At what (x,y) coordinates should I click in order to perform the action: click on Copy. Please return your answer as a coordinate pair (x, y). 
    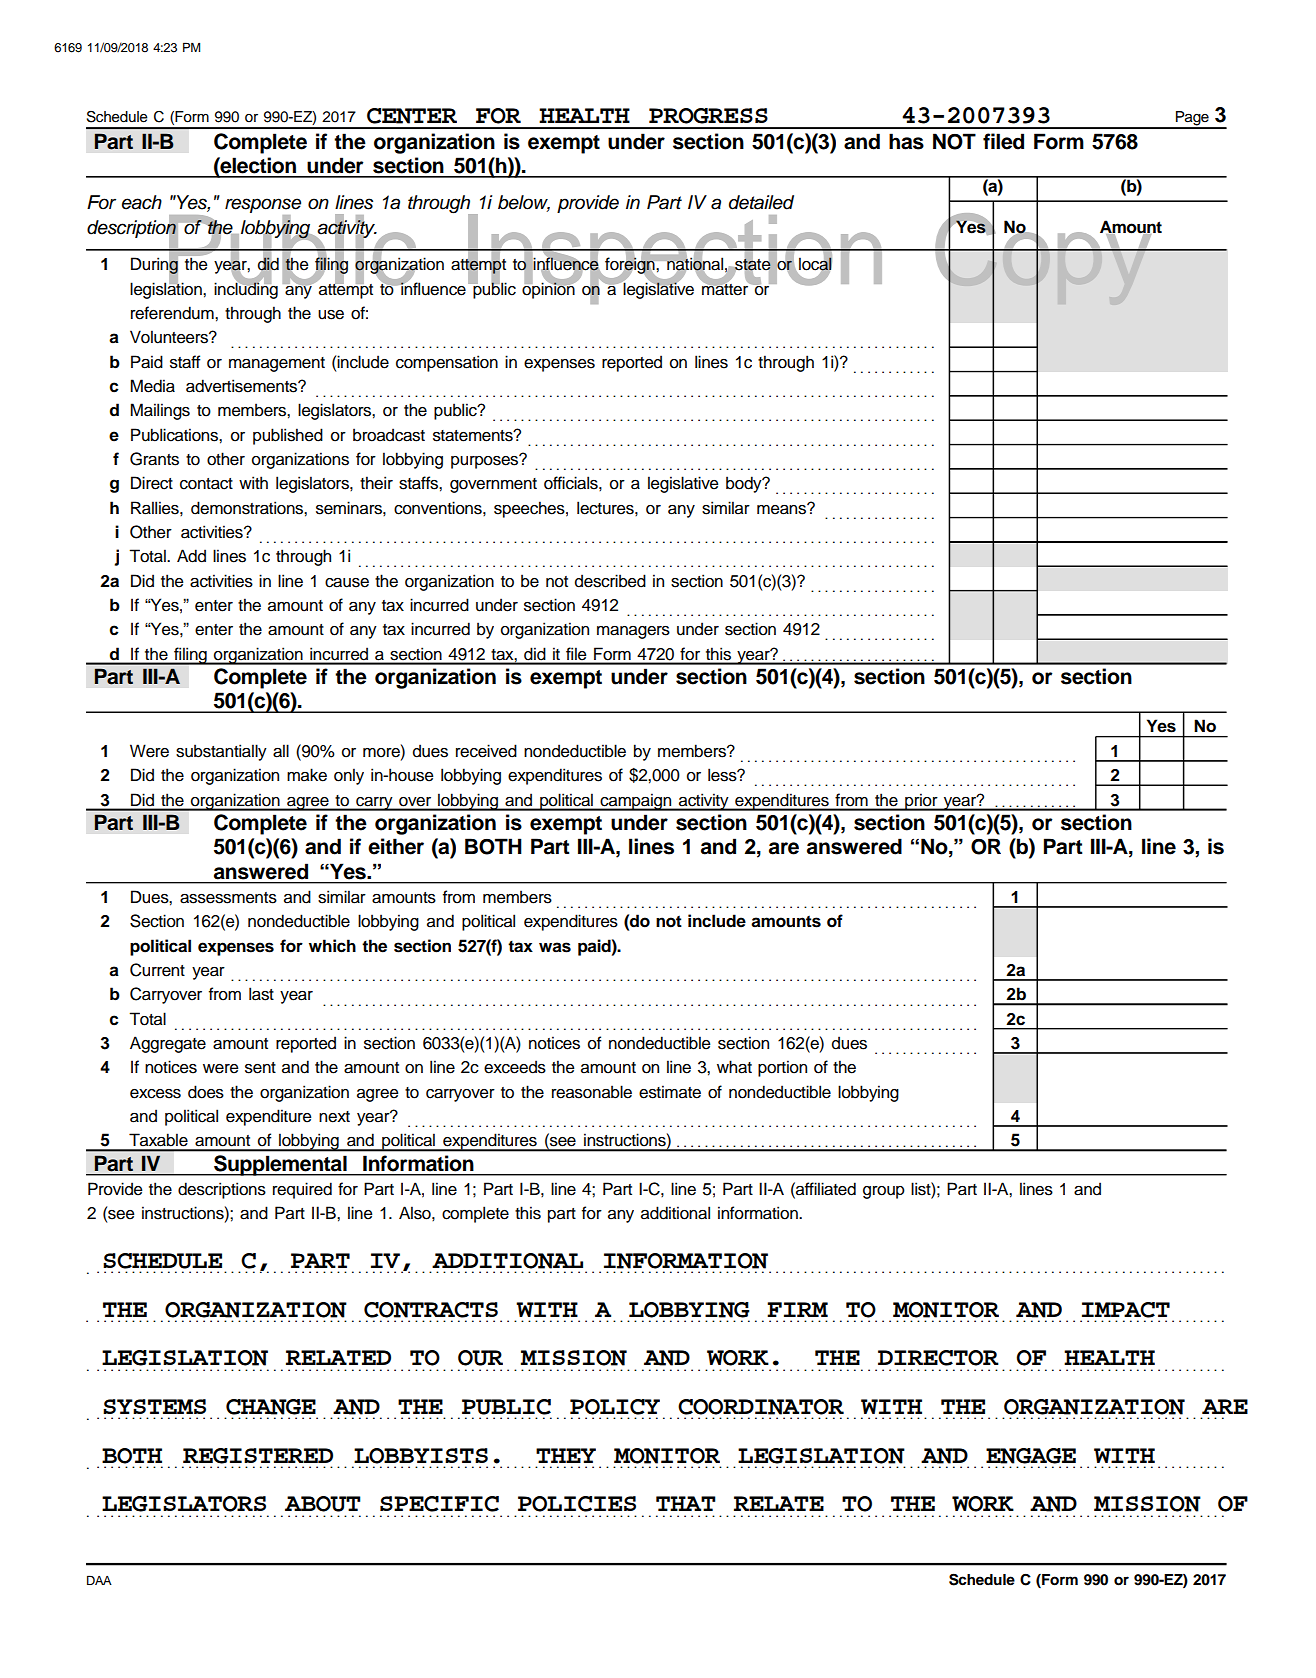
    Looking at the image, I should click on (1044, 259).
